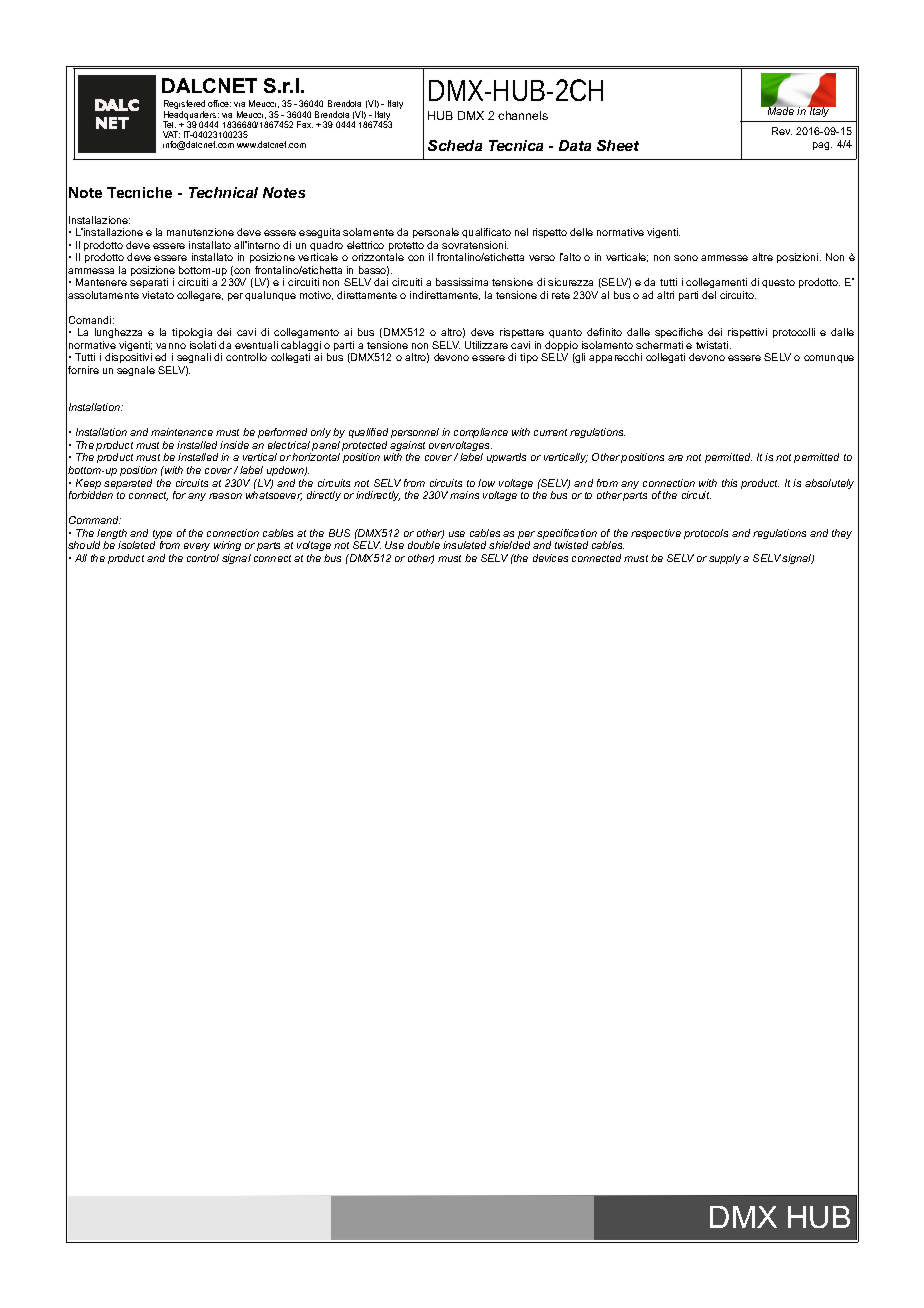 The image size is (924, 1308). Describe the element at coordinates (197, 547) in the screenshot. I see `every` at that location.
